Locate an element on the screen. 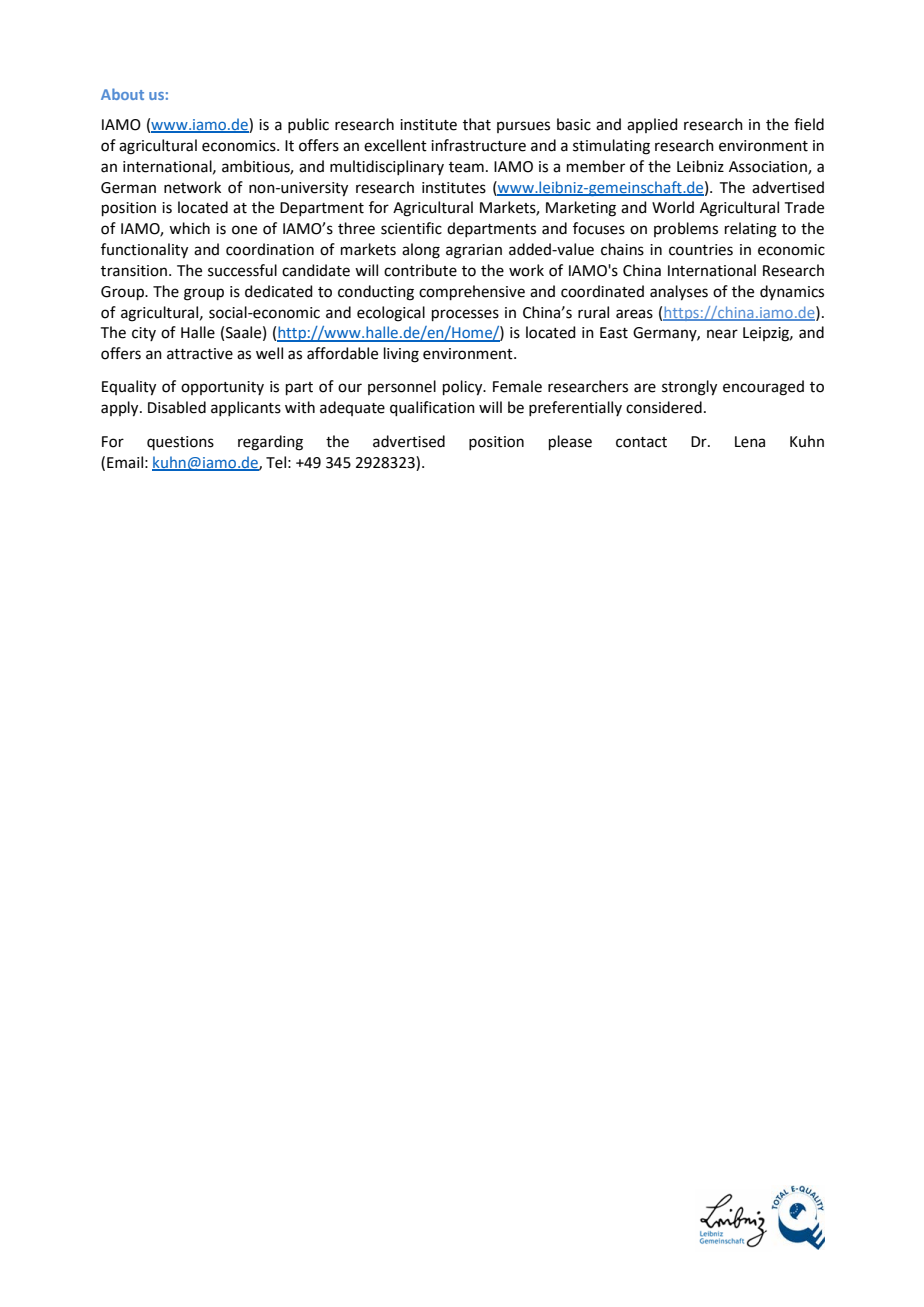  contribute is located at coordinates (420, 270).
